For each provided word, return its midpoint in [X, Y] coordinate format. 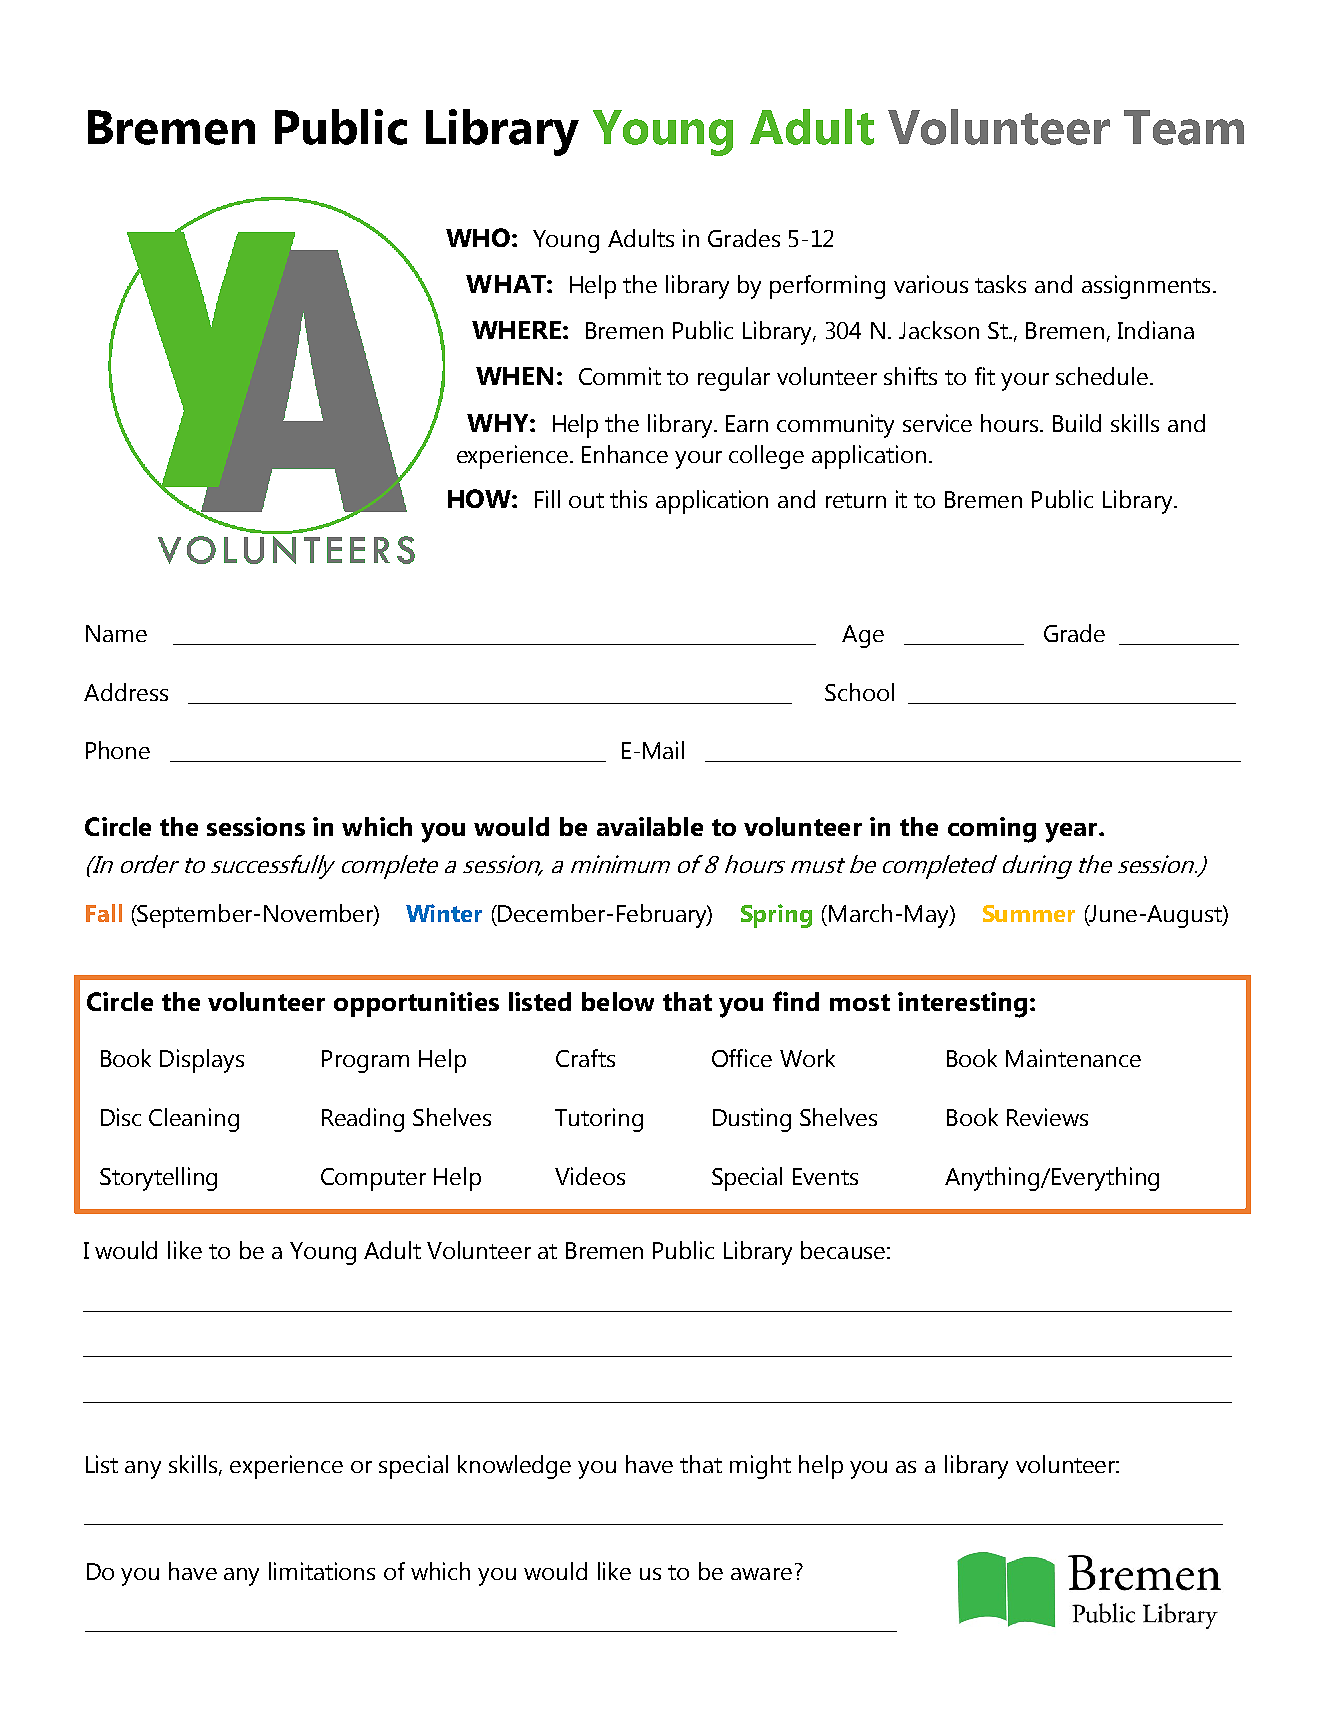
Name [116, 633]
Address [126, 692]
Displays [202, 1061]
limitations [322, 1571]
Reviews [1047, 1117]
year [1072, 833]
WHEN [514, 376]
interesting [962, 1005]
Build [1077, 423]
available [650, 826]
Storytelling [158, 1179]
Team [1184, 127]
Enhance [625, 454]
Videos [590, 1176]
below [618, 1001]
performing [827, 287]
